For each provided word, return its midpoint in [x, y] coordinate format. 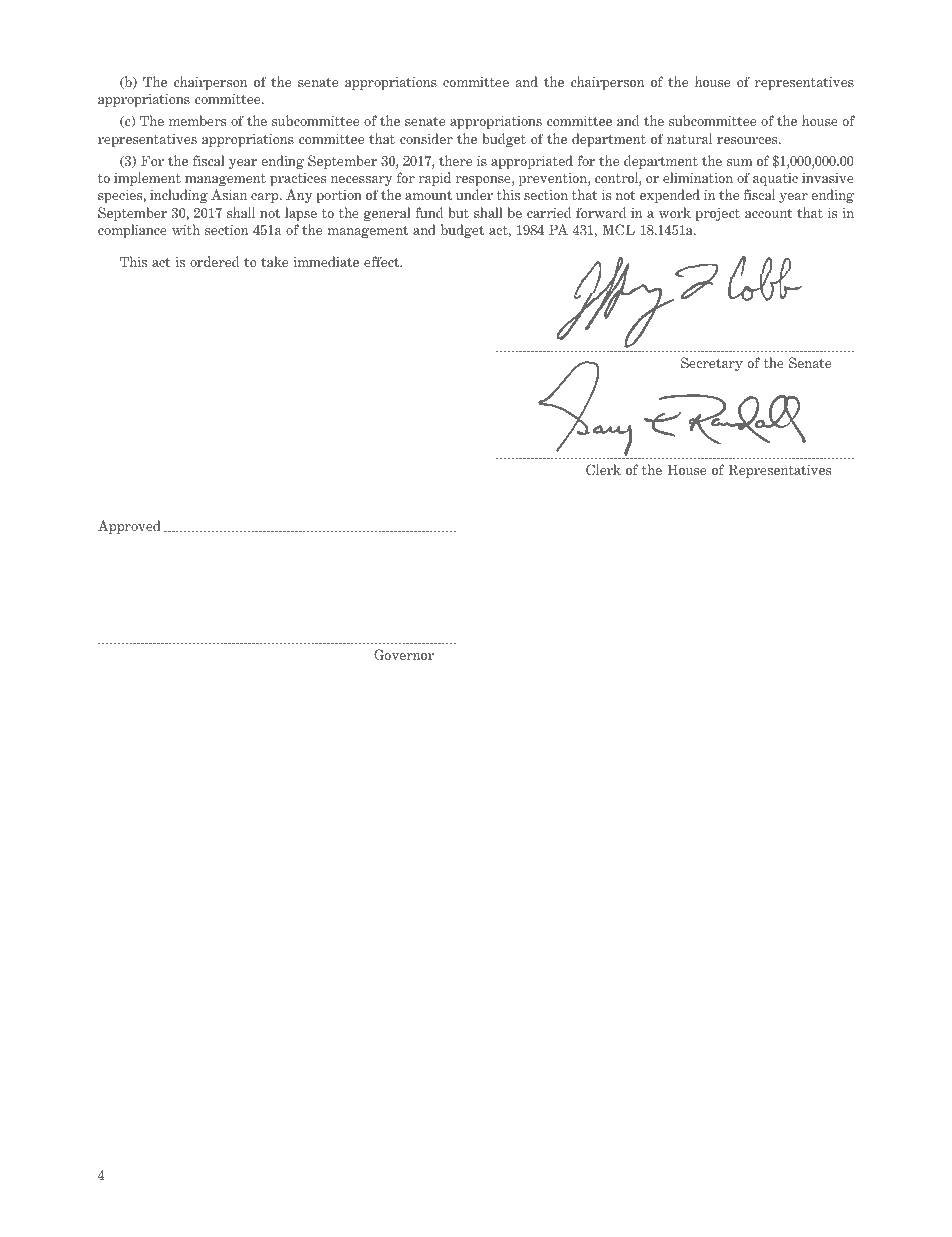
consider [426, 138]
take [274, 261]
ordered [214, 261]
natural [689, 138]
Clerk [603, 469]
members [197, 120]
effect [383, 261]
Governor [404, 654]
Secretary [712, 364]
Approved [129, 527]
